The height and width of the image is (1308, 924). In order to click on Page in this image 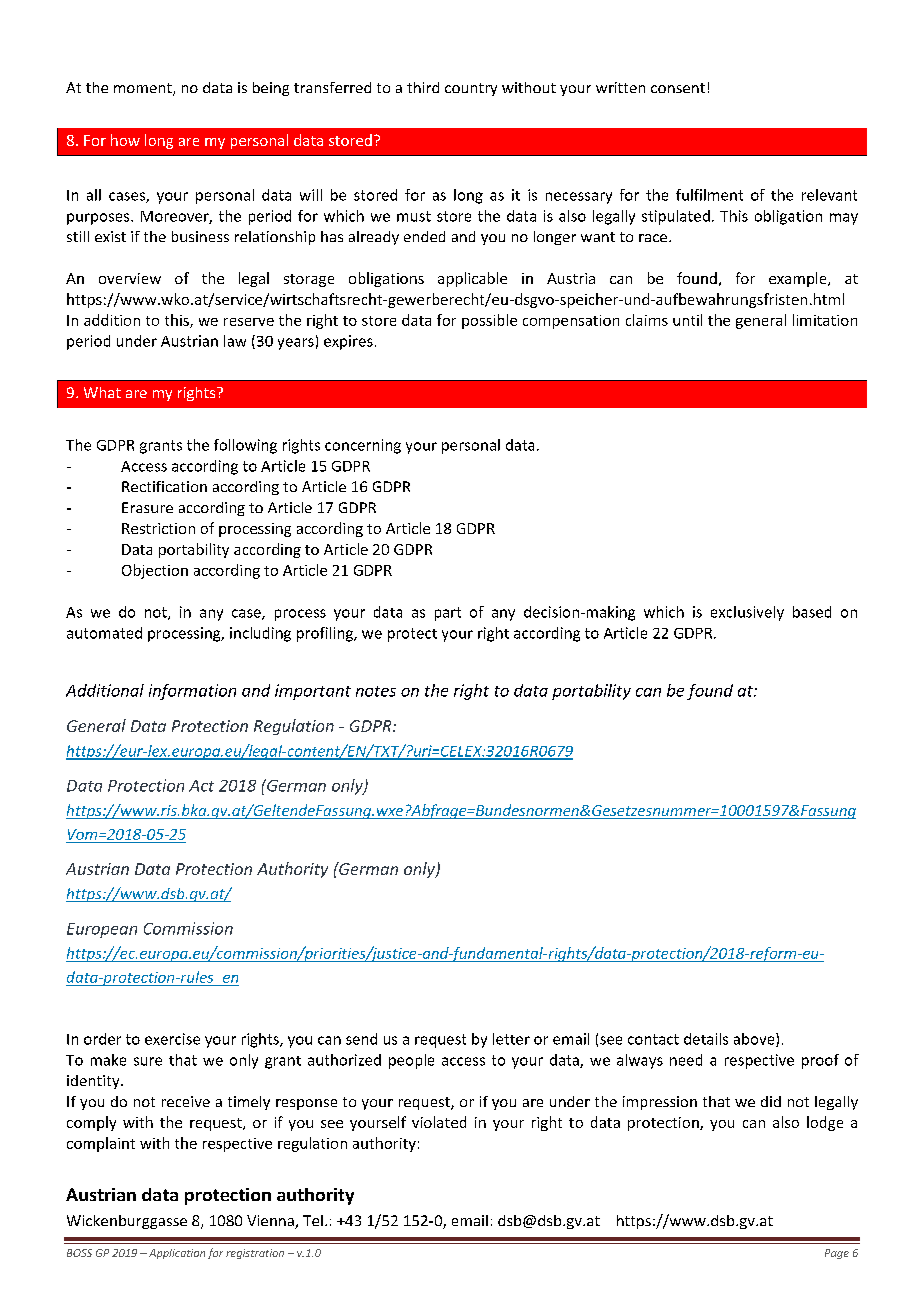, I will do `click(837, 1254)`.
